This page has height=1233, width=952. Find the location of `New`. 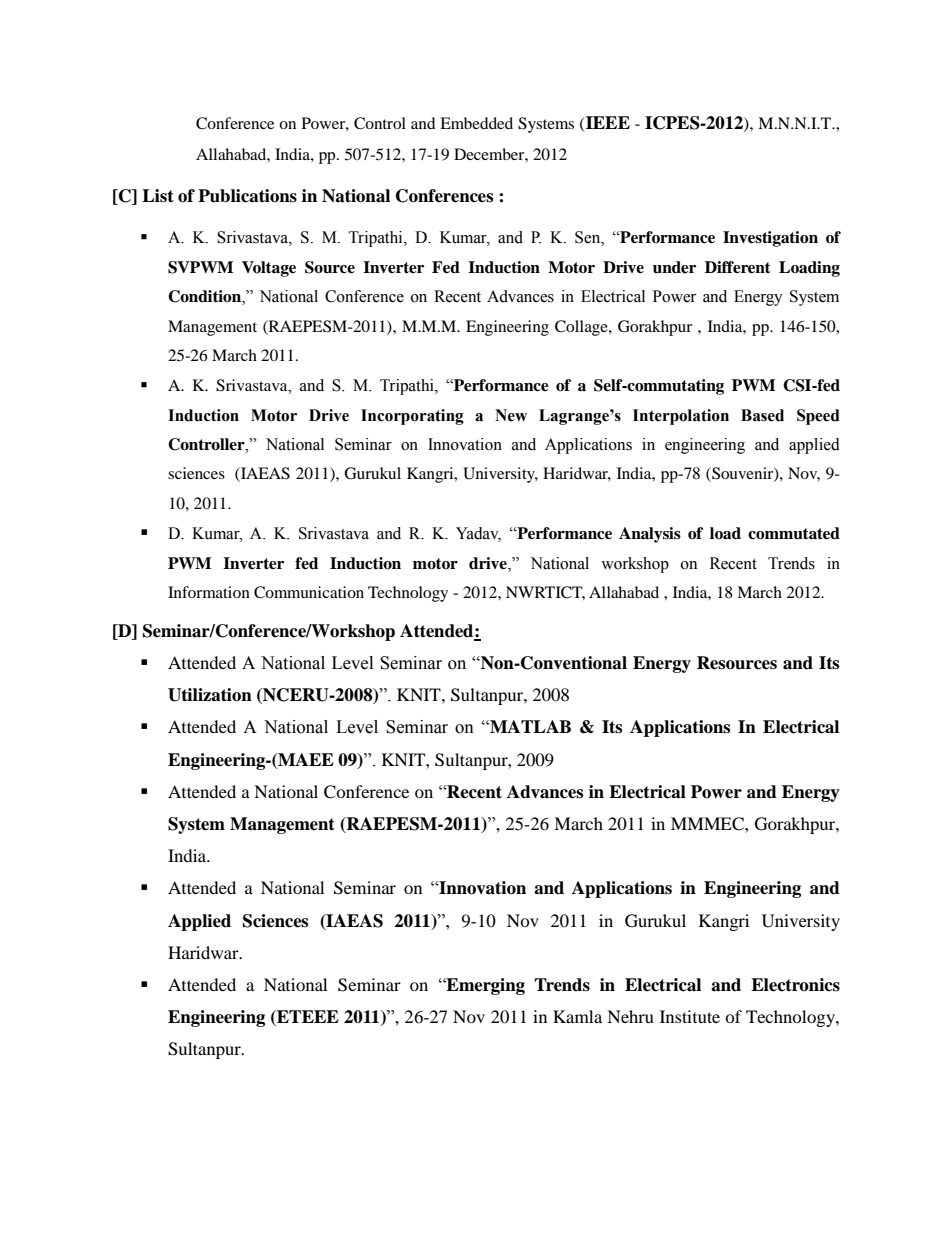

New is located at coordinates (511, 415).
